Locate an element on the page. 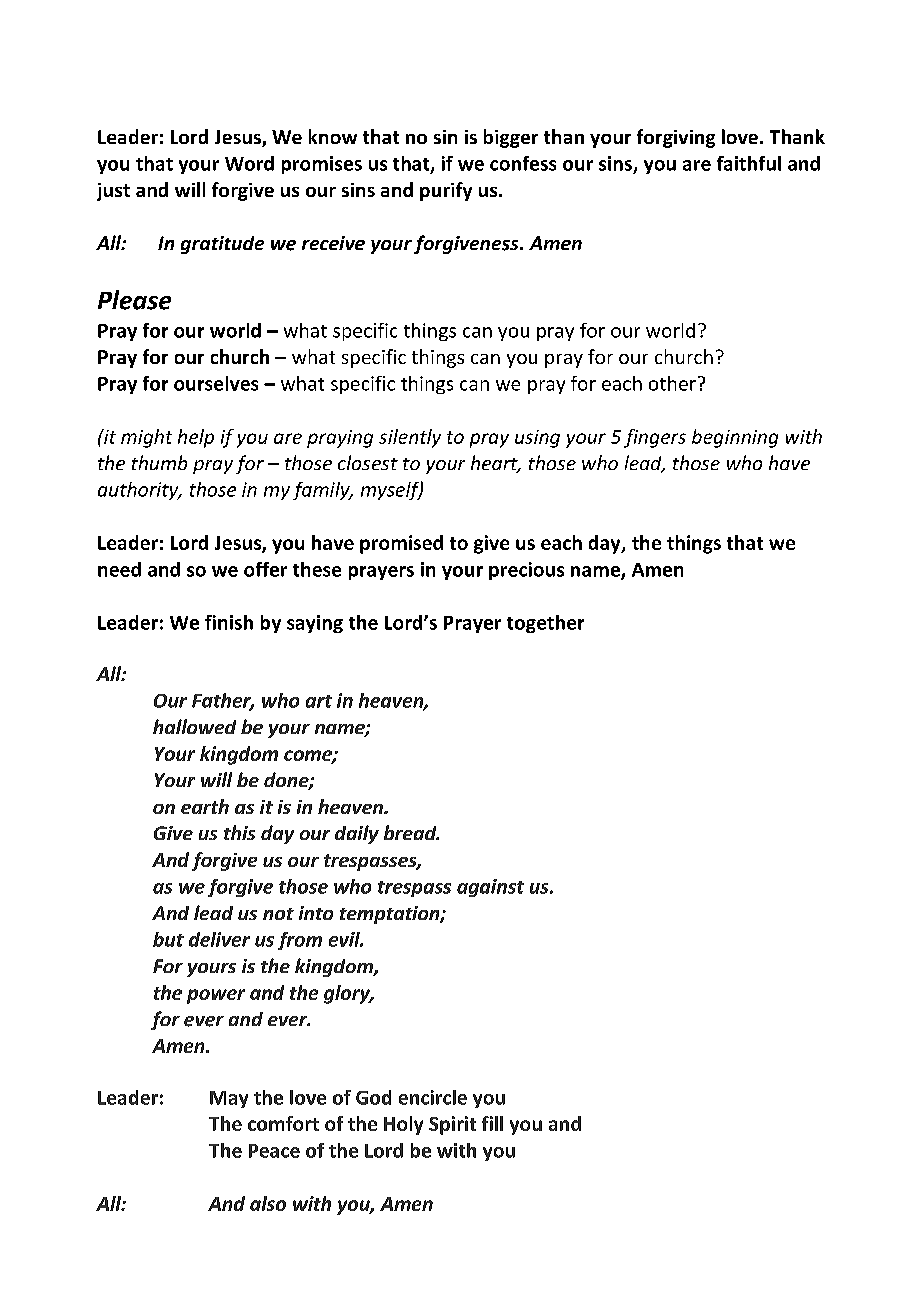 The height and width of the page is (1308, 924). also is located at coordinates (268, 1203).
